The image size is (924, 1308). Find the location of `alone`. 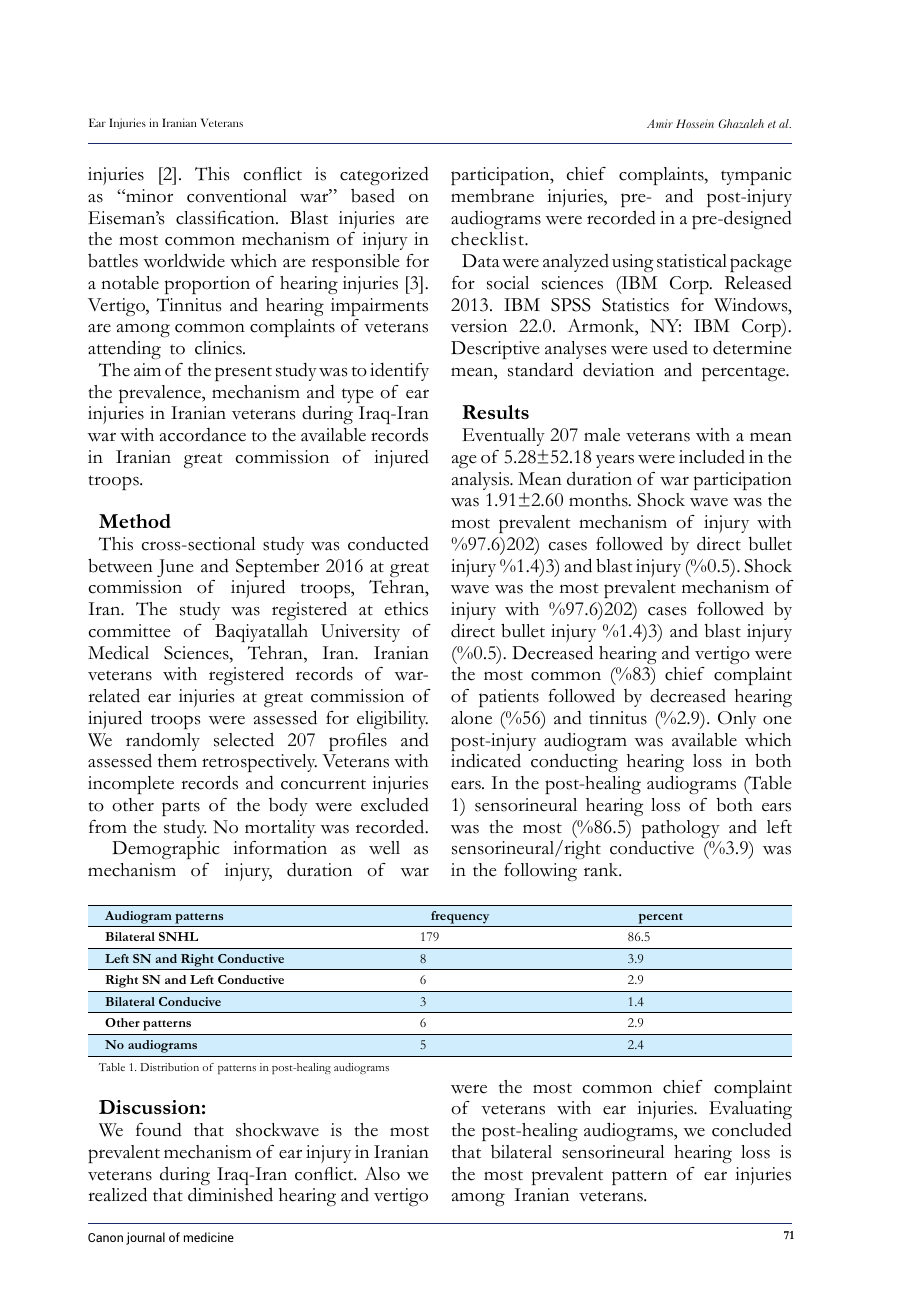

alone is located at coordinates (471, 718).
